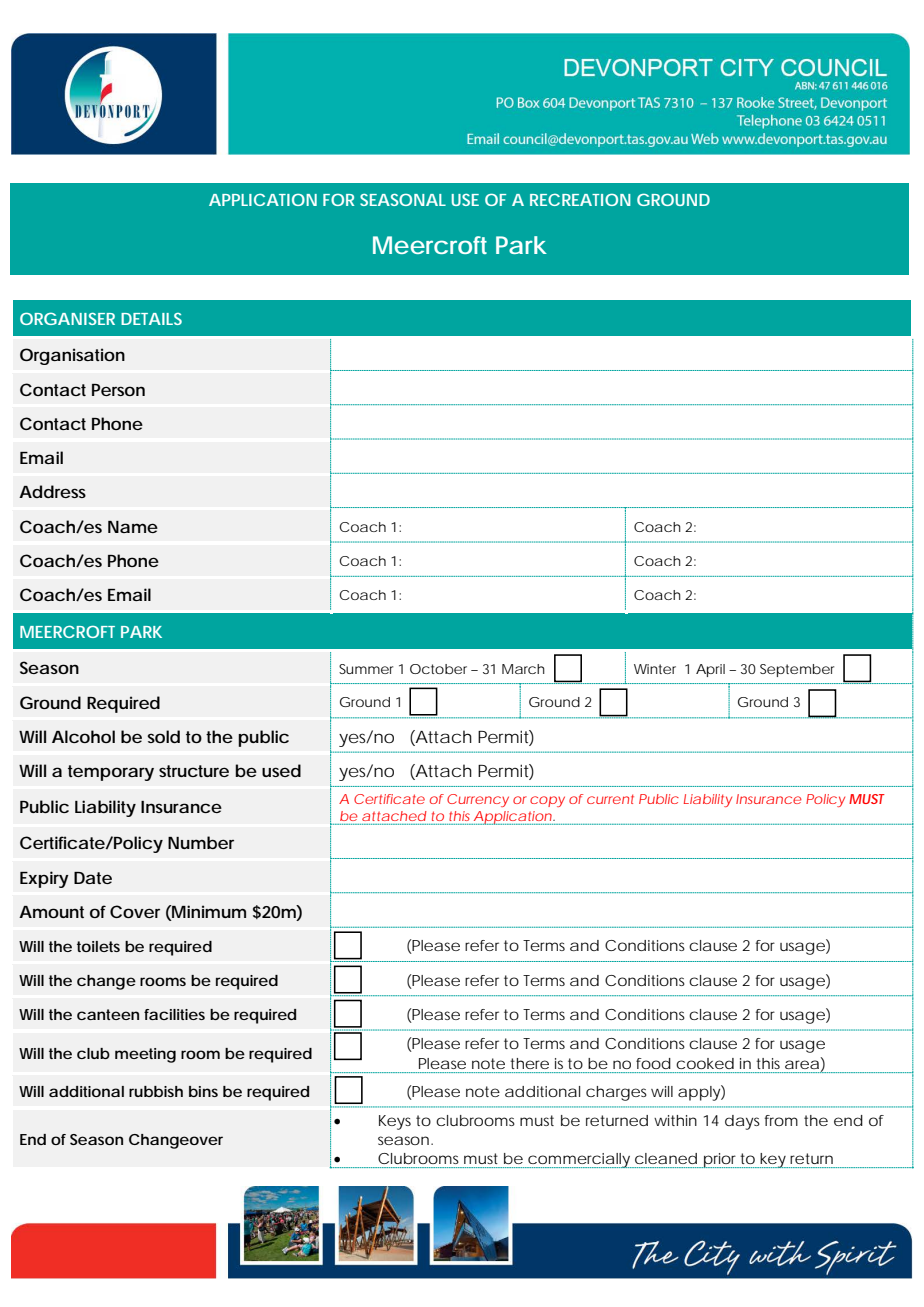 This screenshot has height=1307, width=924. Describe the element at coordinates (655, 669) in the screenshot. I see `Winter` at that location.
